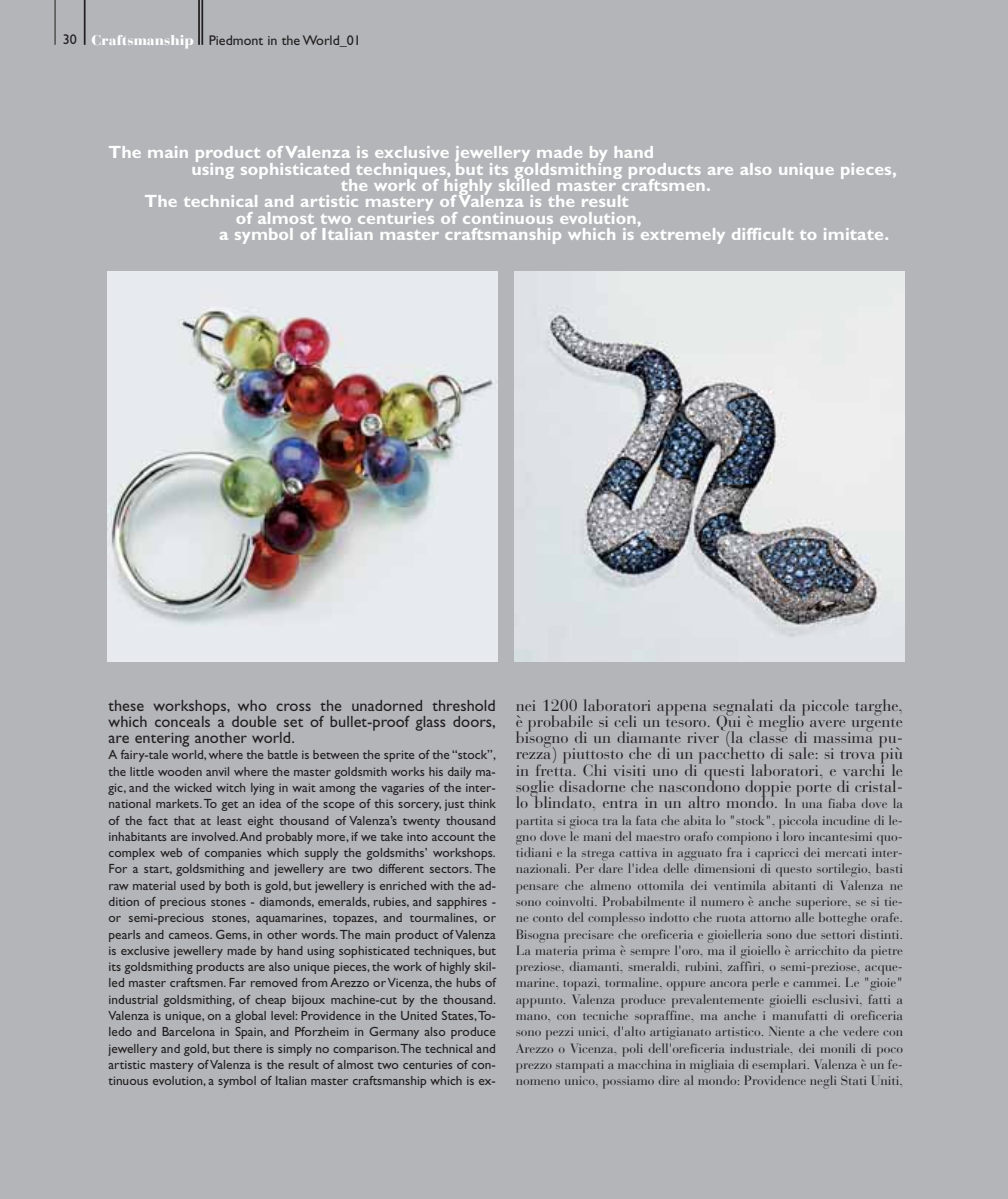 The height and width of the page is (1199, 1008). I want to click on avere, so click(827, 723).
